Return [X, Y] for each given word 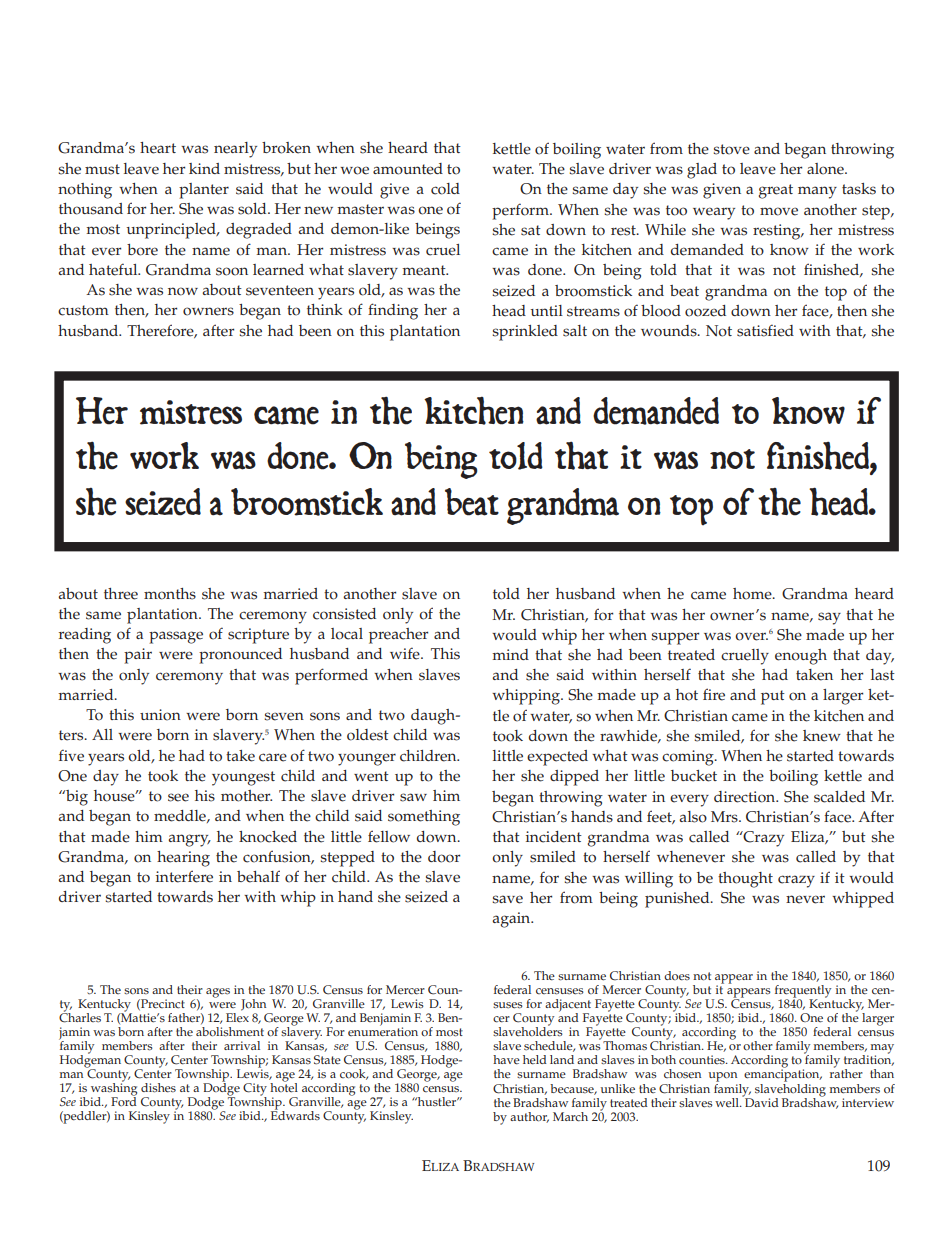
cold [445, 189]
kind [204, 168]
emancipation [783, 1074]
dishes [158, 1088]
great [776, 191]
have [506, 1060]
